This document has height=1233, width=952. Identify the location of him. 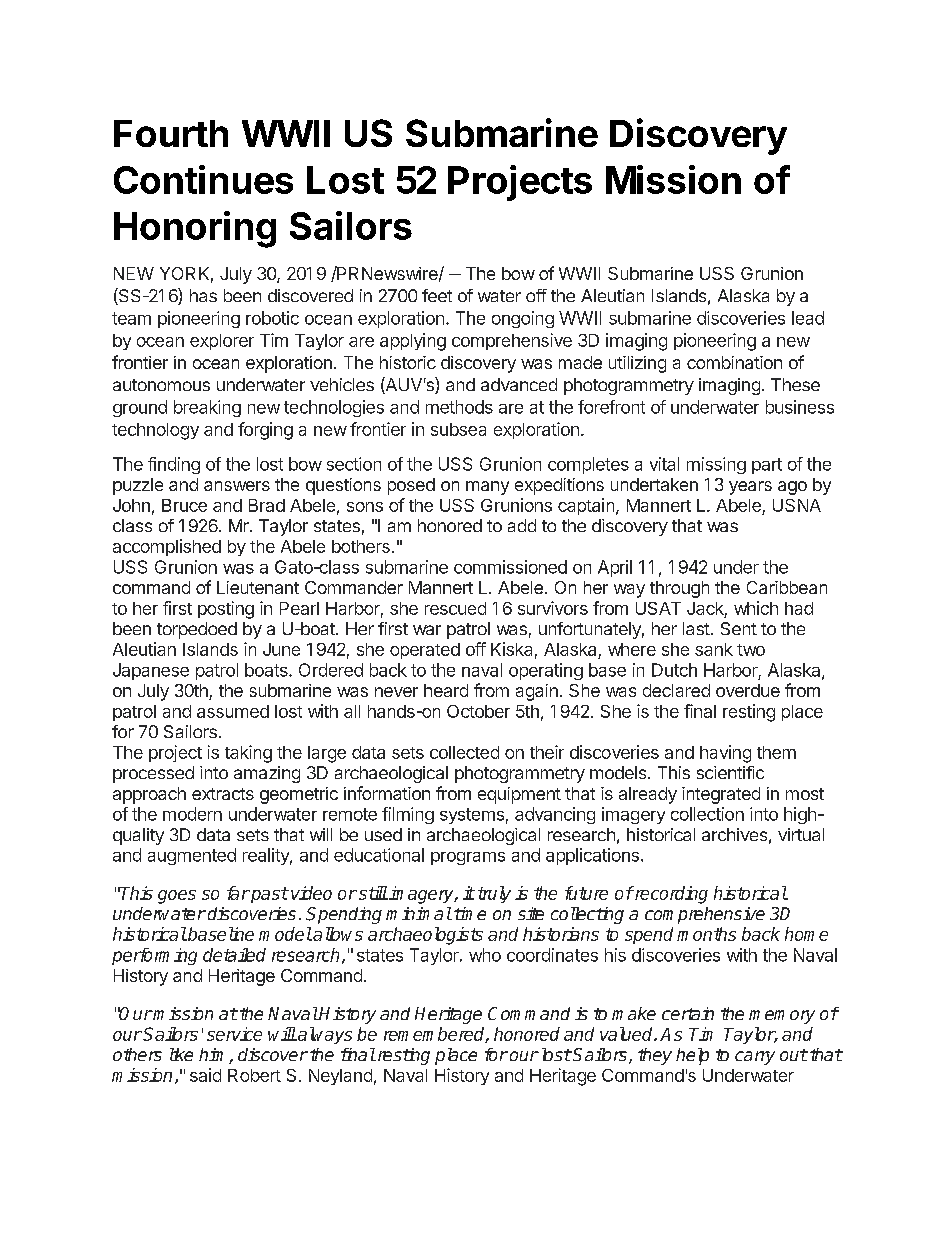
(214, 1056).
